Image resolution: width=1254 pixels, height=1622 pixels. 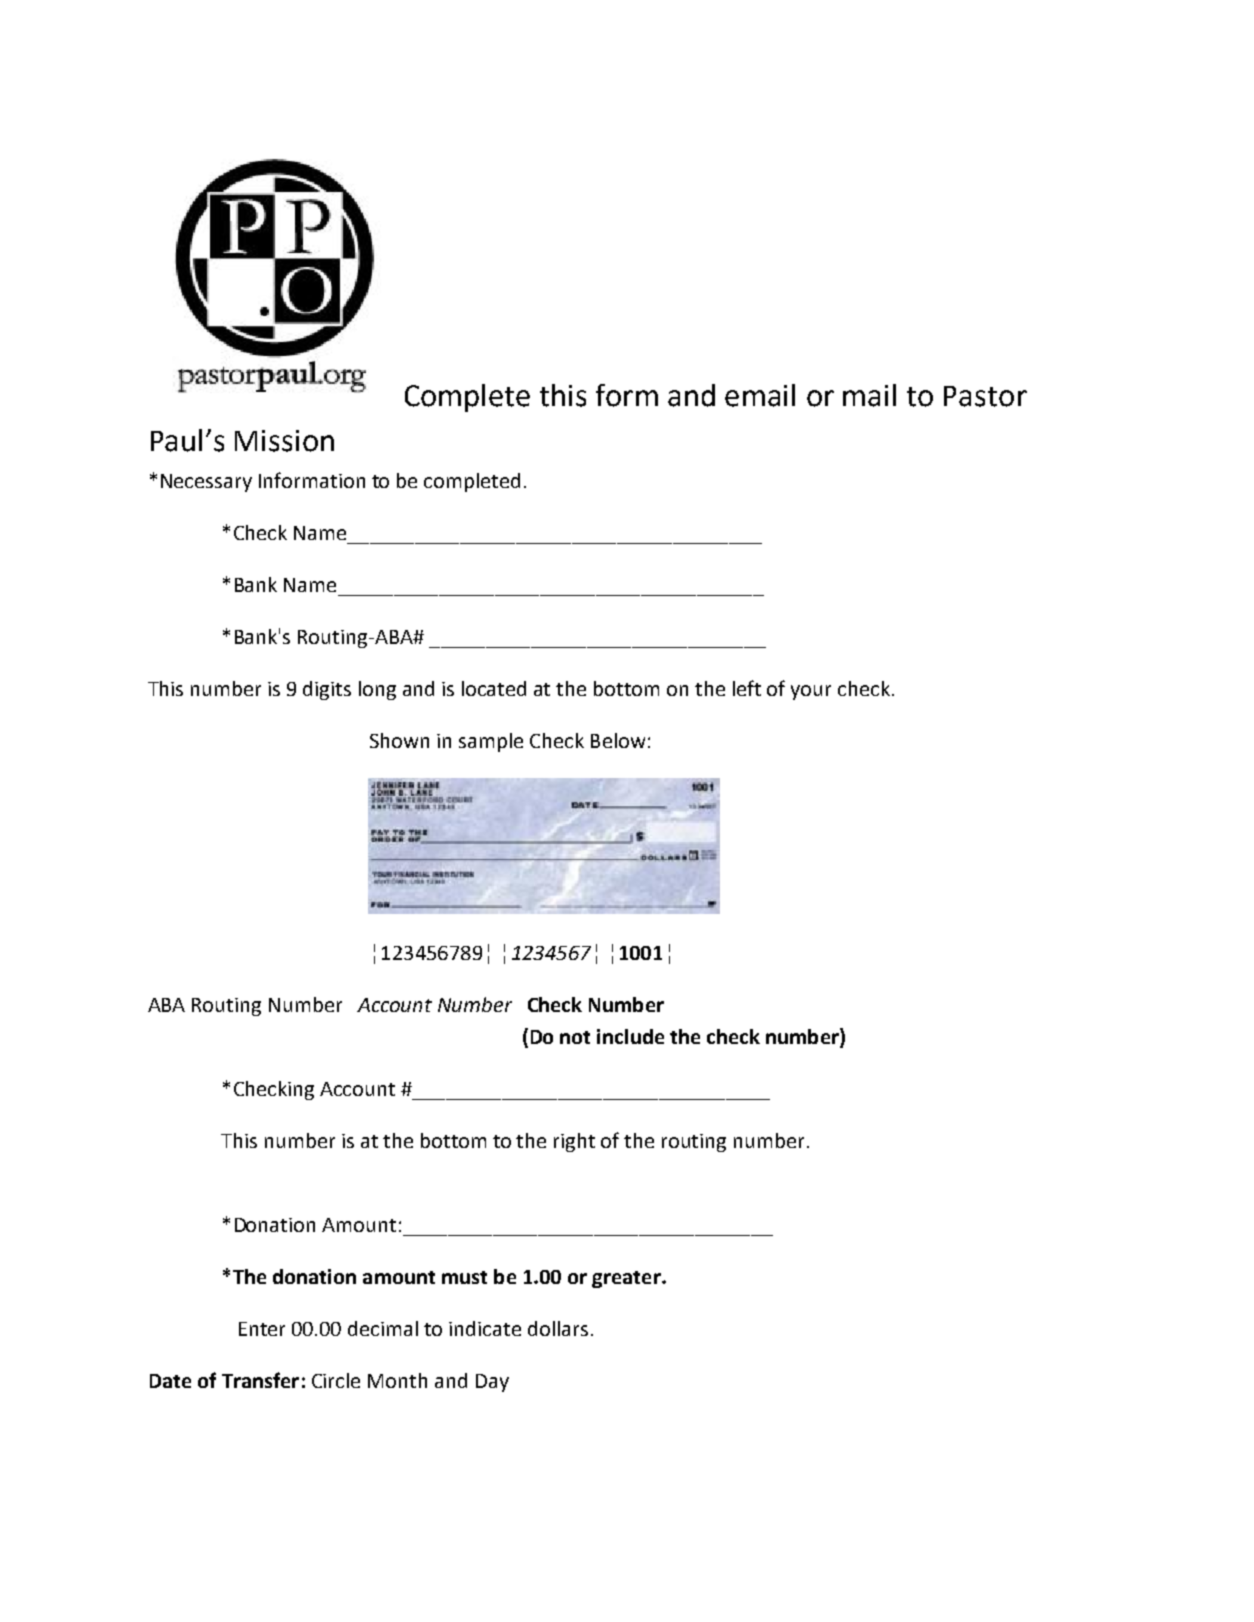 What do you see at coordinates (284, 441) in the screenshot?
I see `Mission` at bounding box center [284, 441].
